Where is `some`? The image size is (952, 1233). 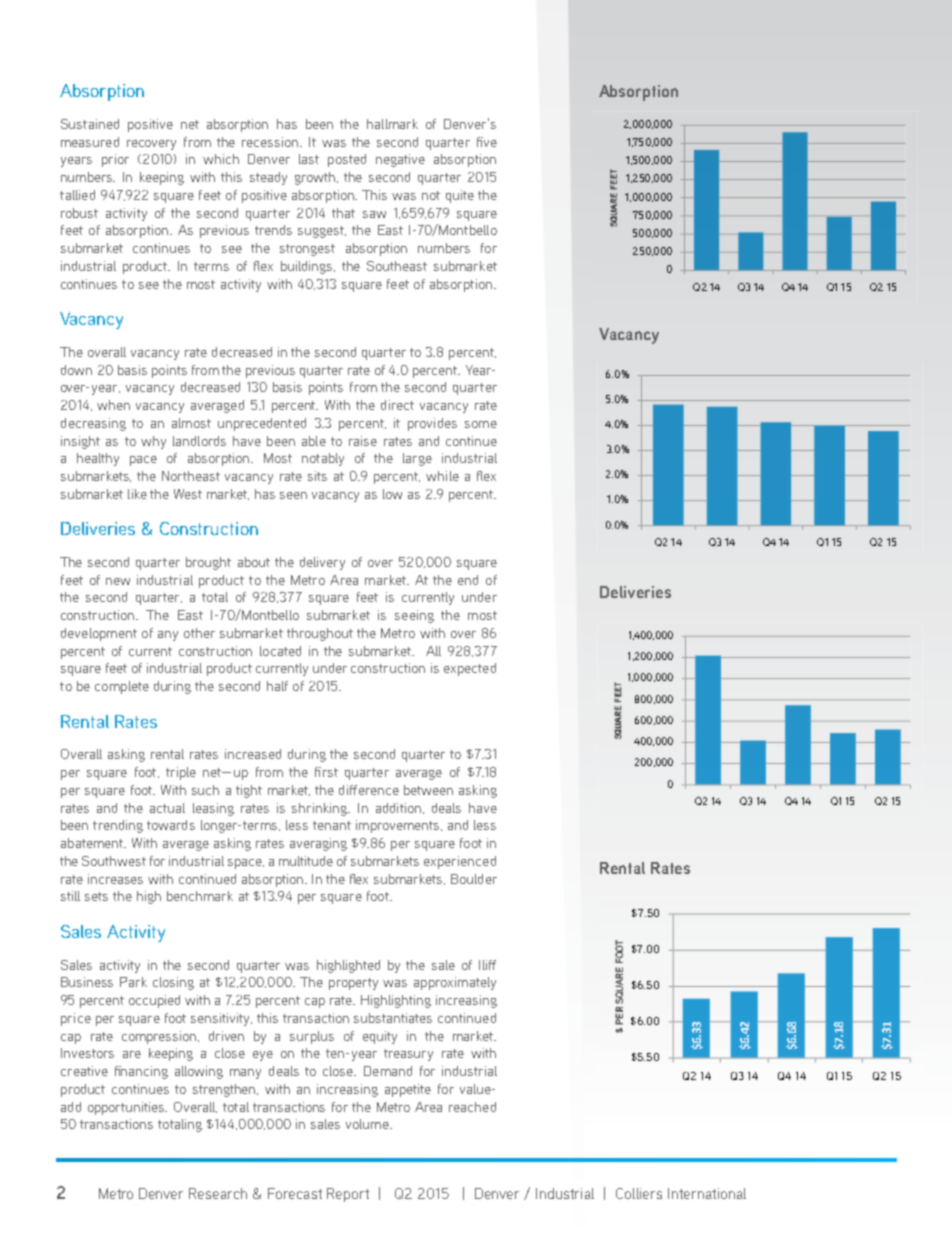 some is located at coordinates (481, 424).
